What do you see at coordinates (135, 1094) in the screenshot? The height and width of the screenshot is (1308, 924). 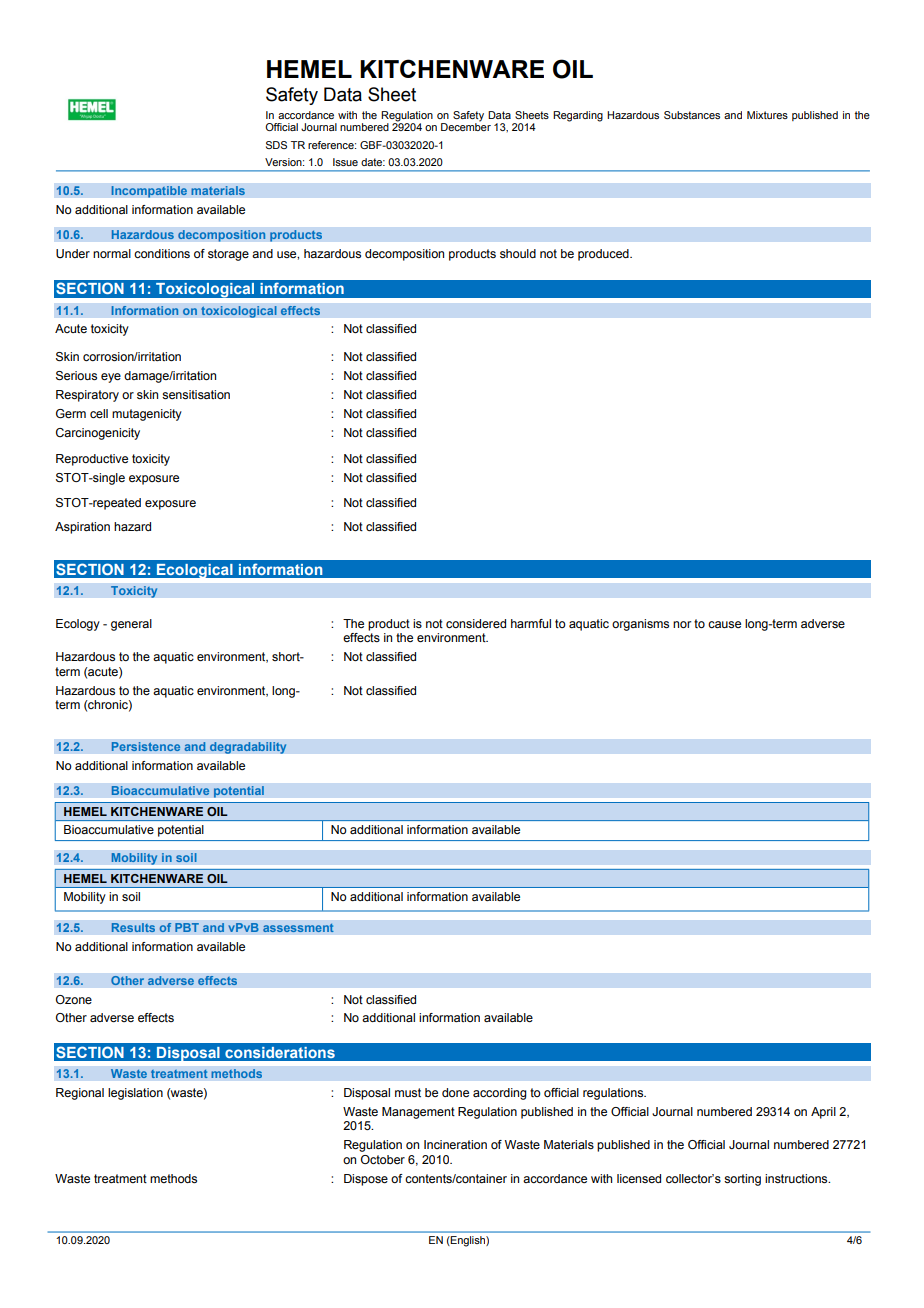 I see `legislation` at bounding box center [135, 1094].
